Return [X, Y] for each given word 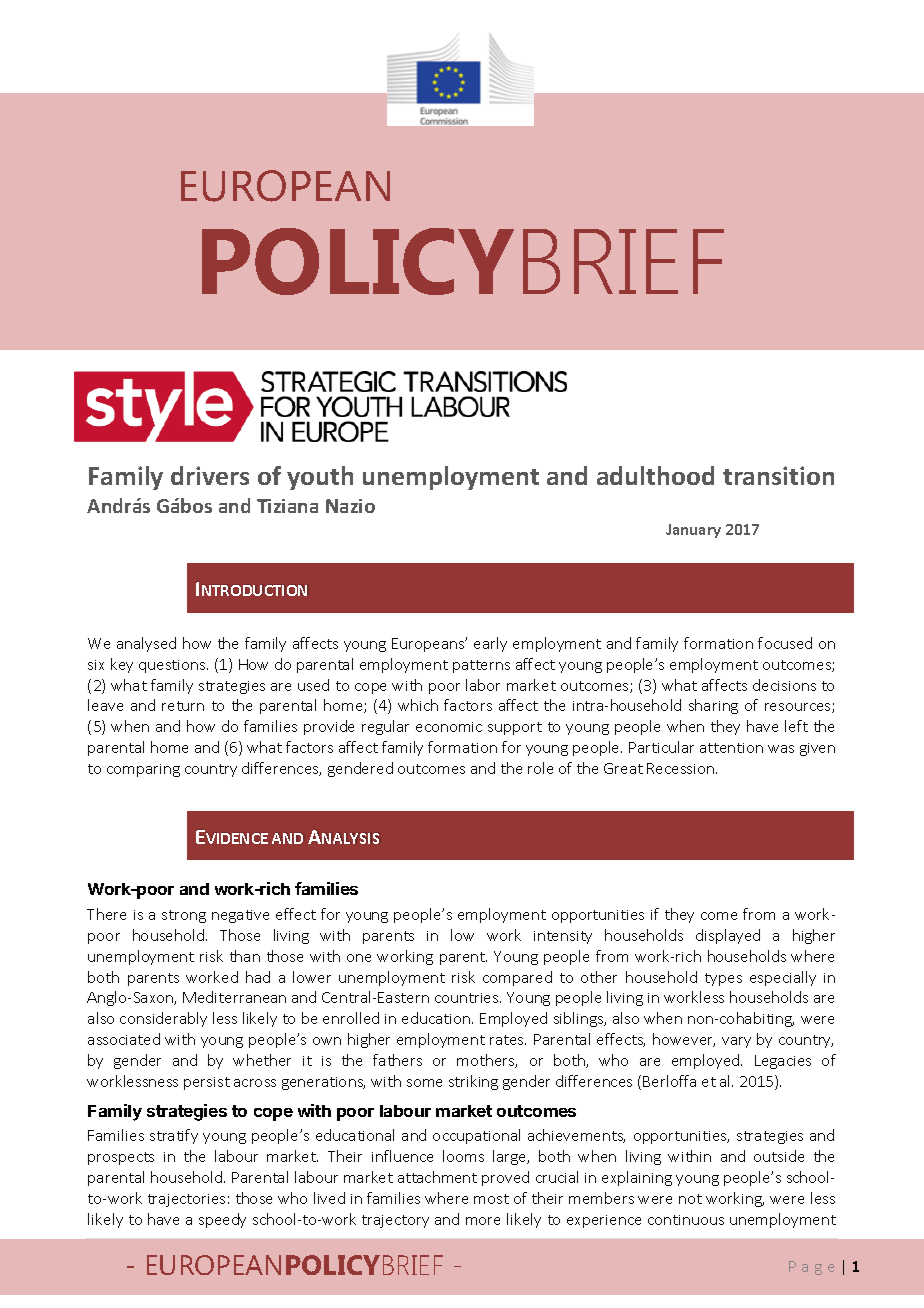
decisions [784, 685]
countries [468, 998]
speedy [222, 1220]
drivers [210, 475]
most [491, 1199]
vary [736, 1042]
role [540, 768]
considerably [163, 1019]
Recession [682, 768]
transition [778, 475]
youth [320, 478]
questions [173, 666]
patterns [481, 666]
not [690, 1199]
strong [184, 916]
